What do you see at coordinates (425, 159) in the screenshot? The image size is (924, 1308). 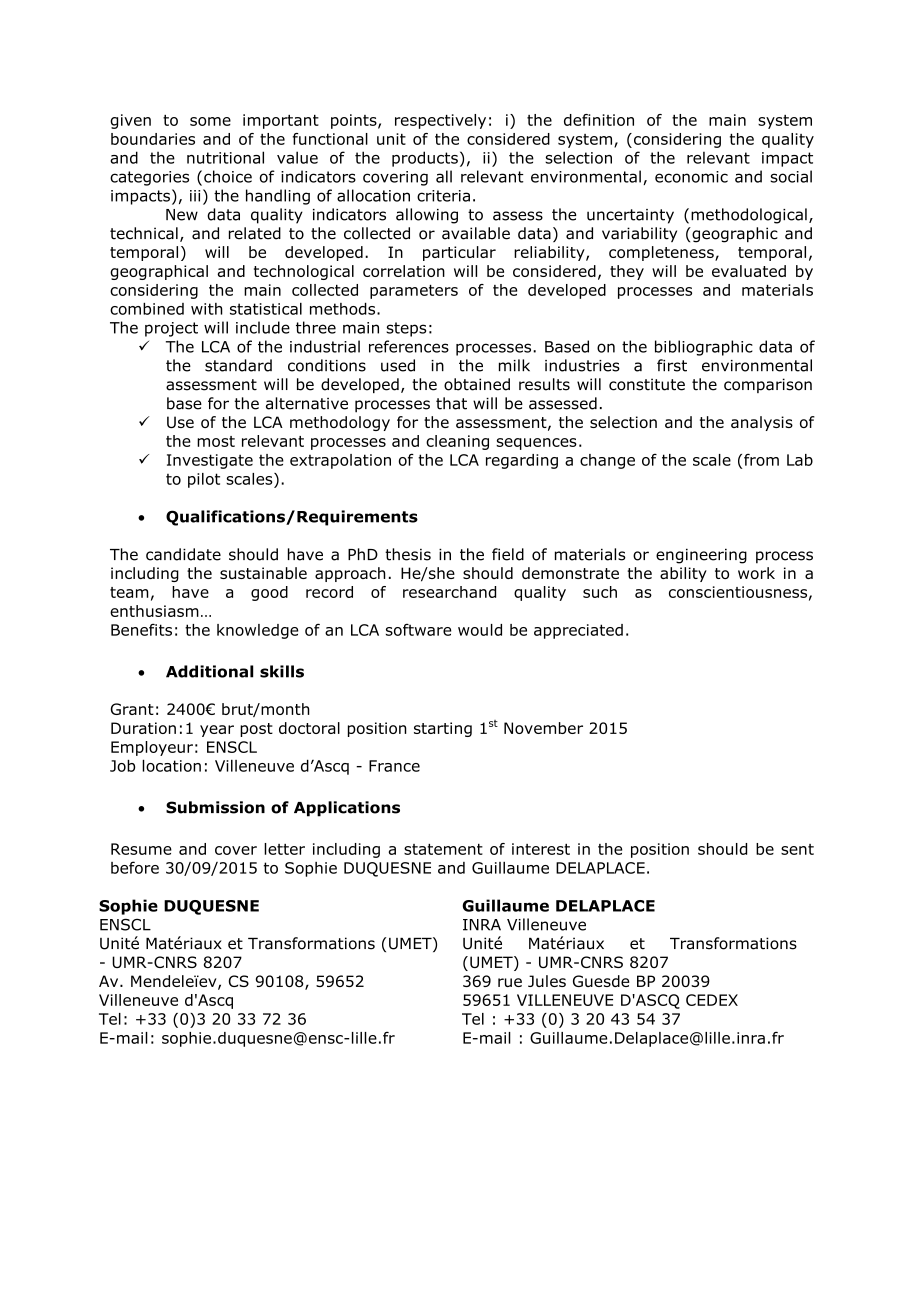 I see `products` at bounding box center [425, 159].
